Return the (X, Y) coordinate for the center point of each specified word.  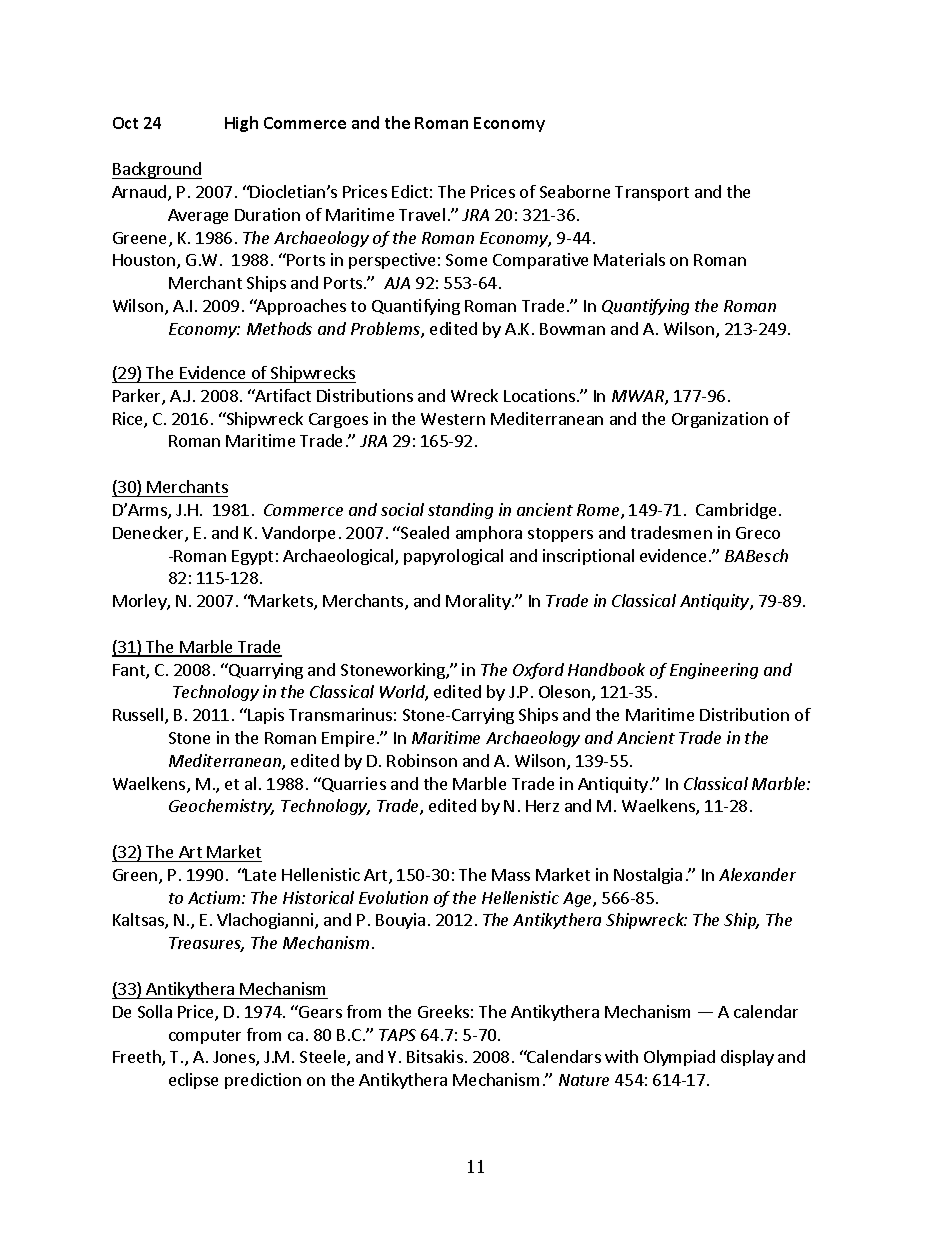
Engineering (714, 671)
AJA (397, 283)
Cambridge (736, 511)
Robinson (422, 760)
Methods (279, 328)
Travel (422, 214)
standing (460, 511)
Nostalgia (648, 876)
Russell (139, 716)
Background (157, 170)
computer (205, 1037)
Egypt (252, 557)
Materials (629, 259)
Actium (215, 897)
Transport (652, 193)
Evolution (393, 897)
